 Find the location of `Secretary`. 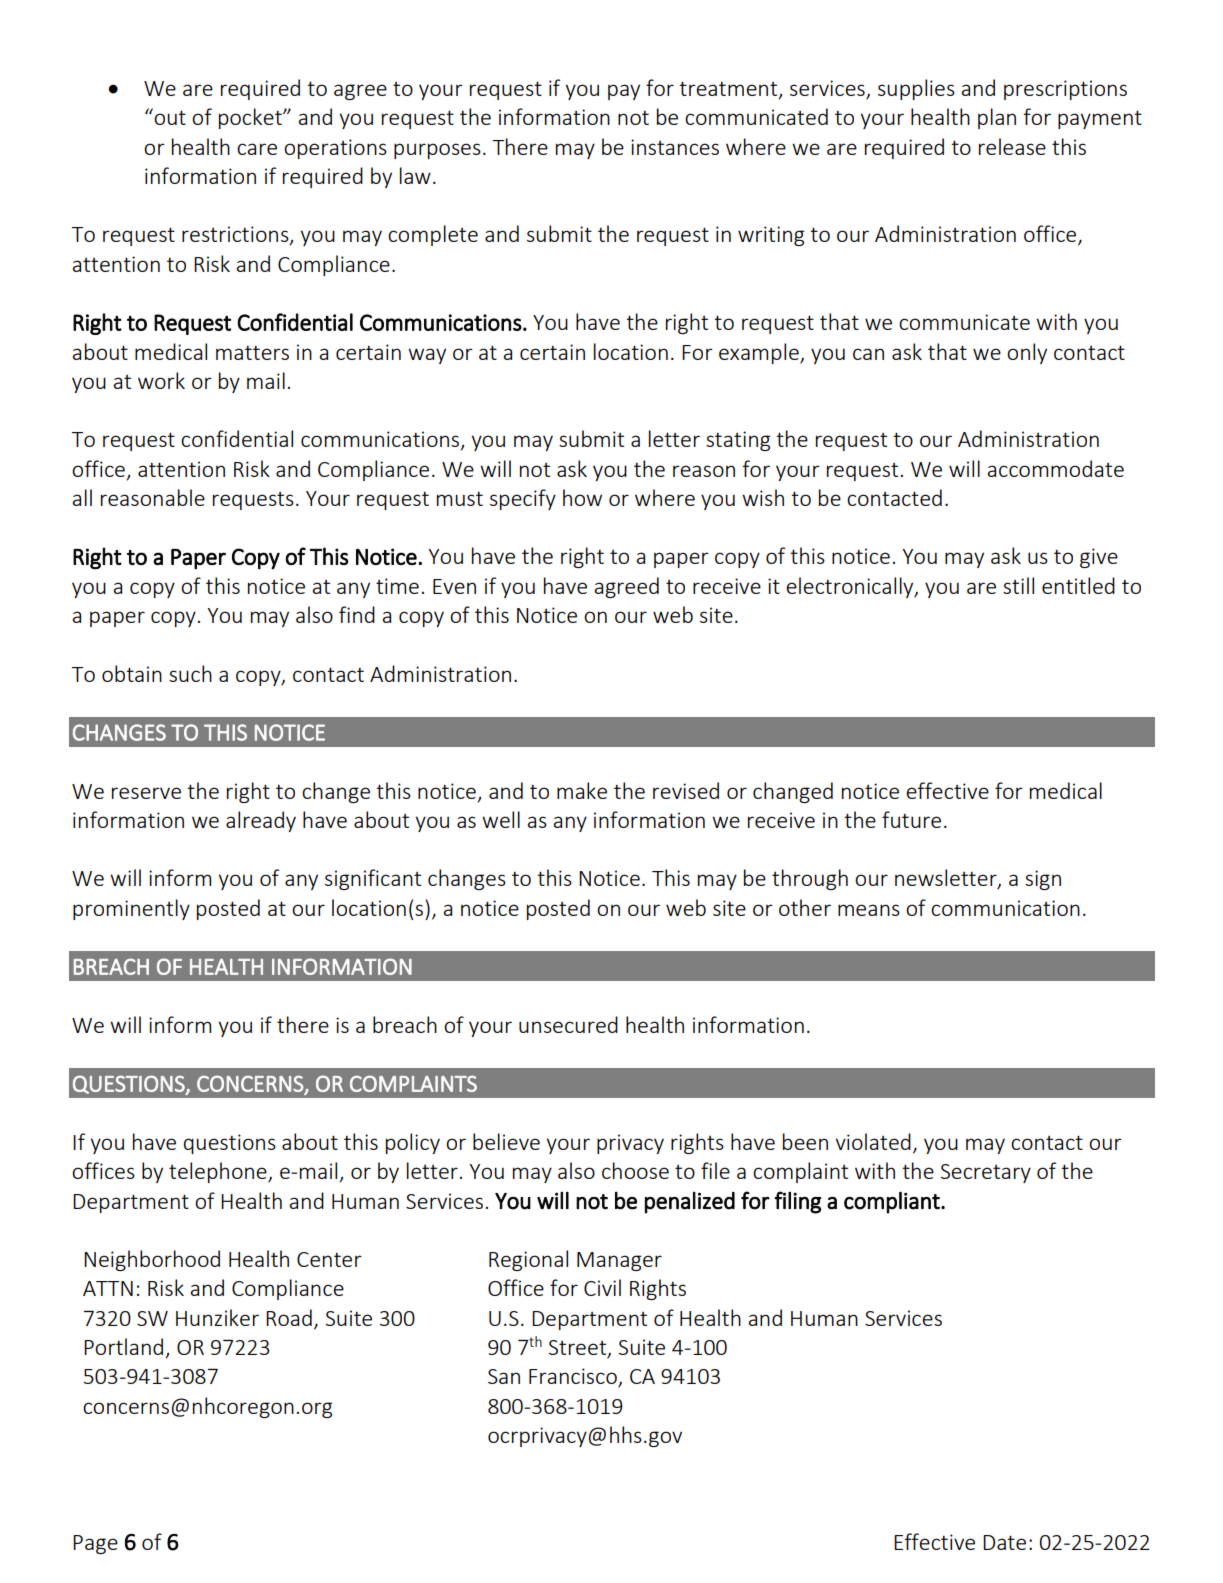

Secretary is located at coordinates (986, 1173).
